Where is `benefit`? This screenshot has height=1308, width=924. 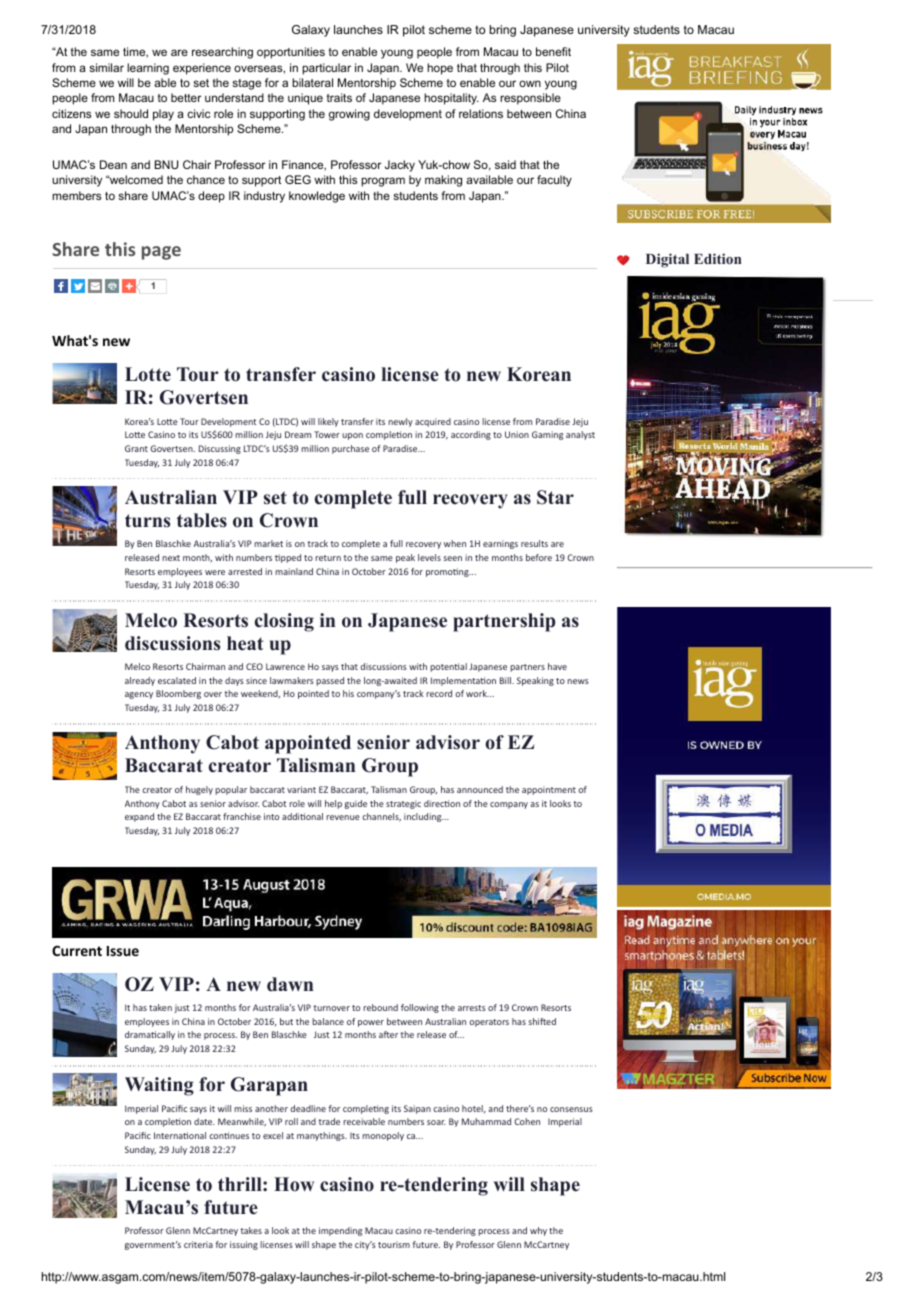 benefit is located at coordinates (553, 51).
